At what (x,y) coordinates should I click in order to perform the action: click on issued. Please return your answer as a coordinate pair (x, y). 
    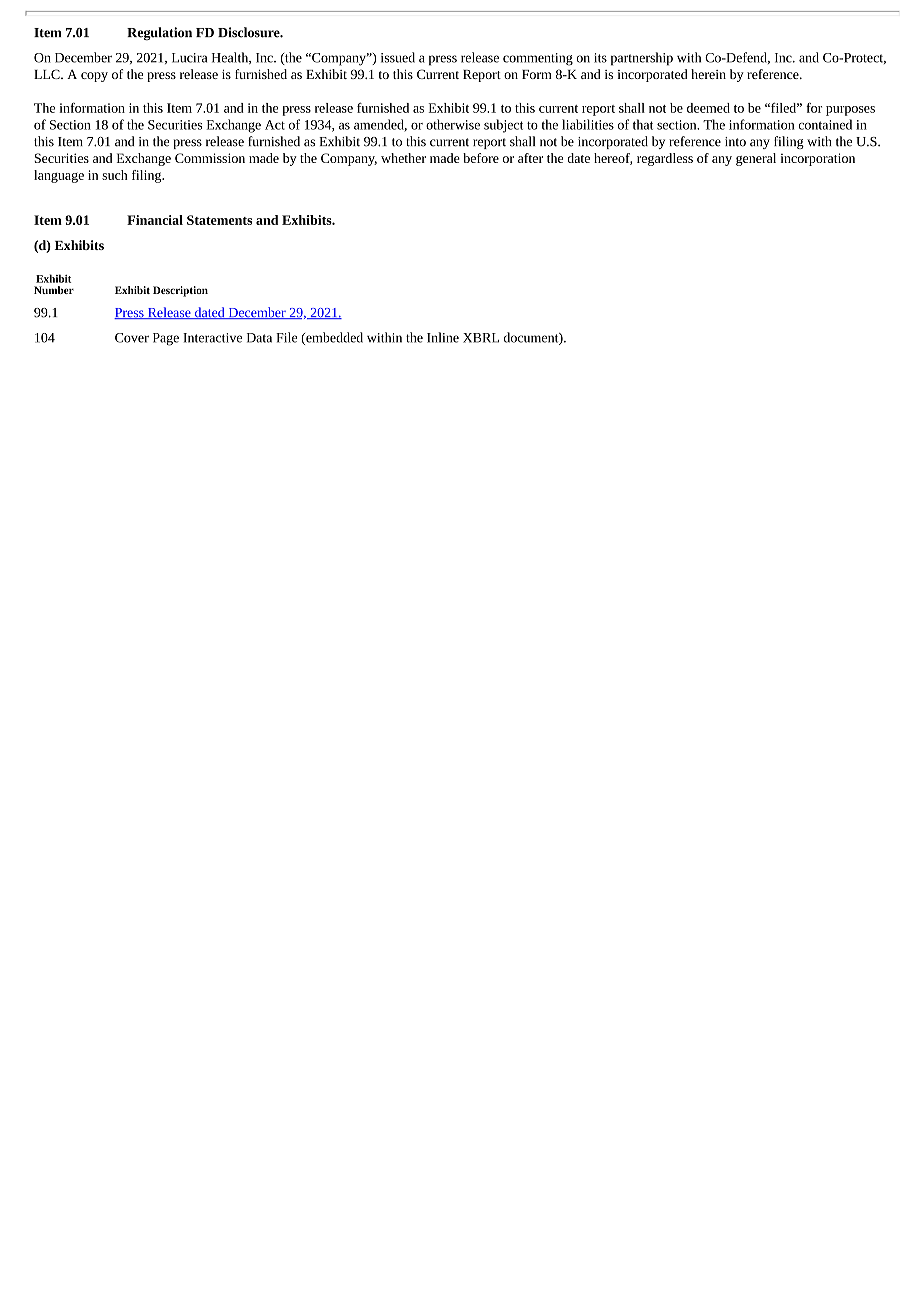
    Looking at the image, I should click on (398, 57).
